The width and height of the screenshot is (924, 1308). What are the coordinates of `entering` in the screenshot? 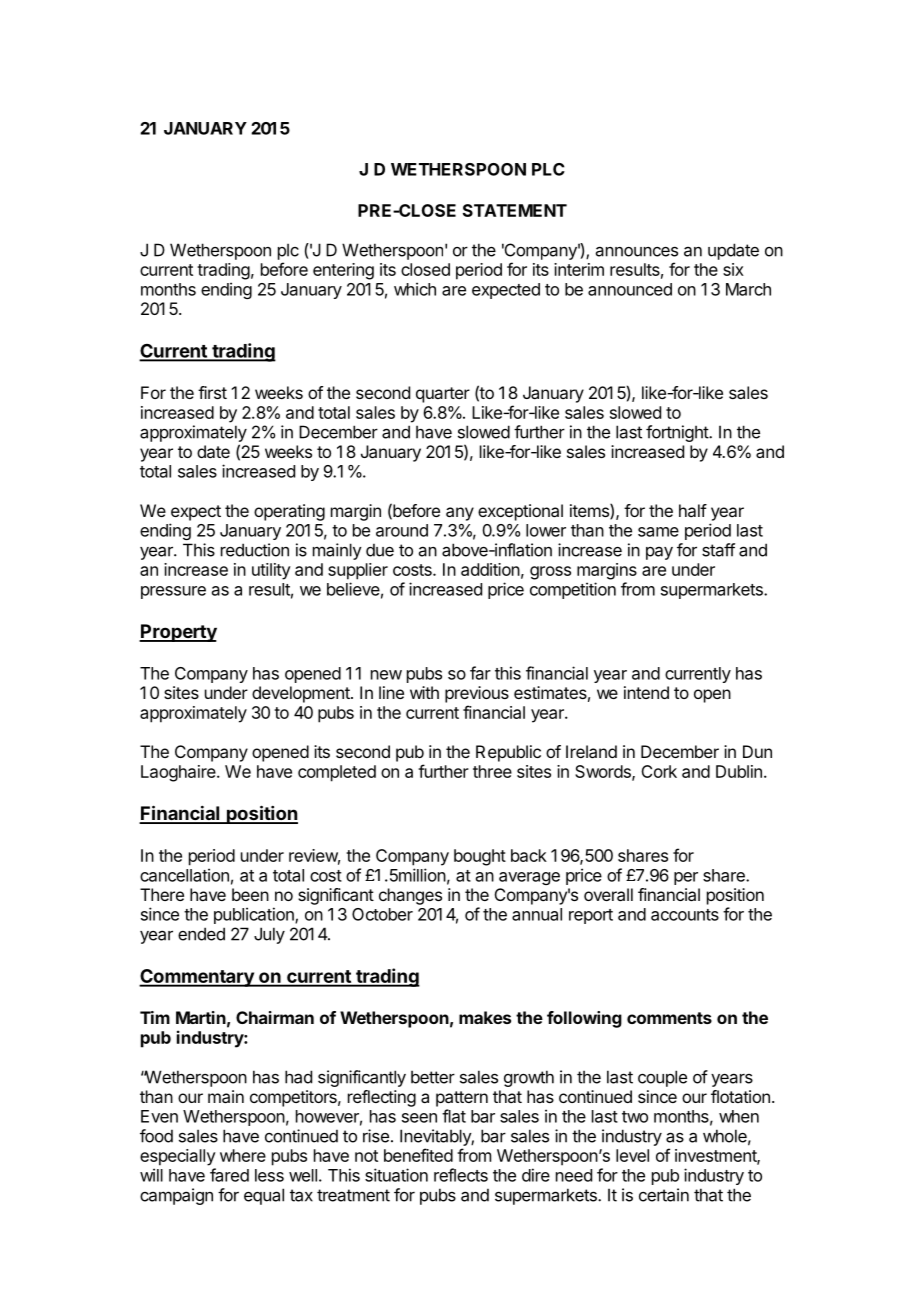 It's located at (343, 271).
